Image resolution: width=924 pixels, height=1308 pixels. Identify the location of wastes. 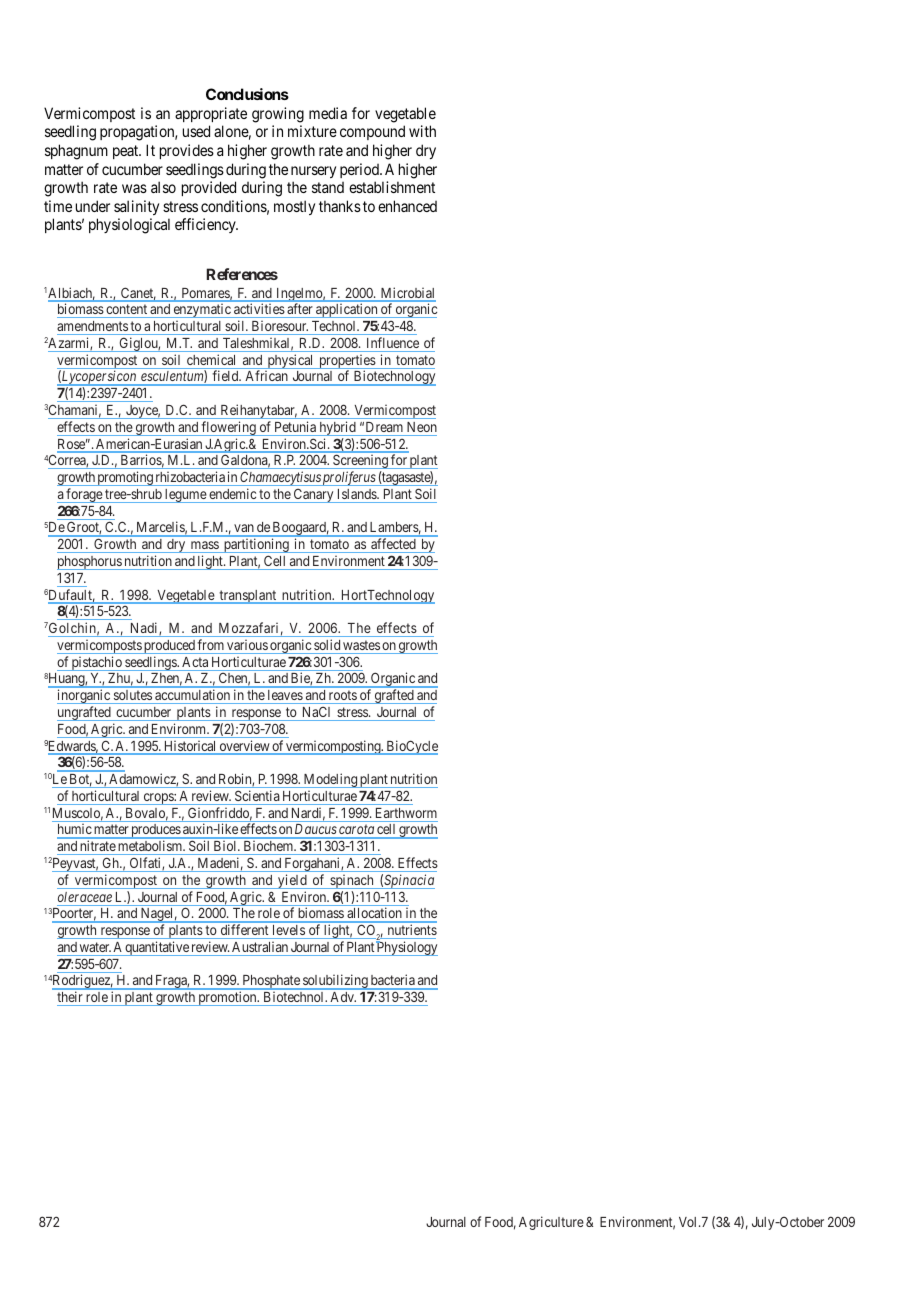
(361, 645).
